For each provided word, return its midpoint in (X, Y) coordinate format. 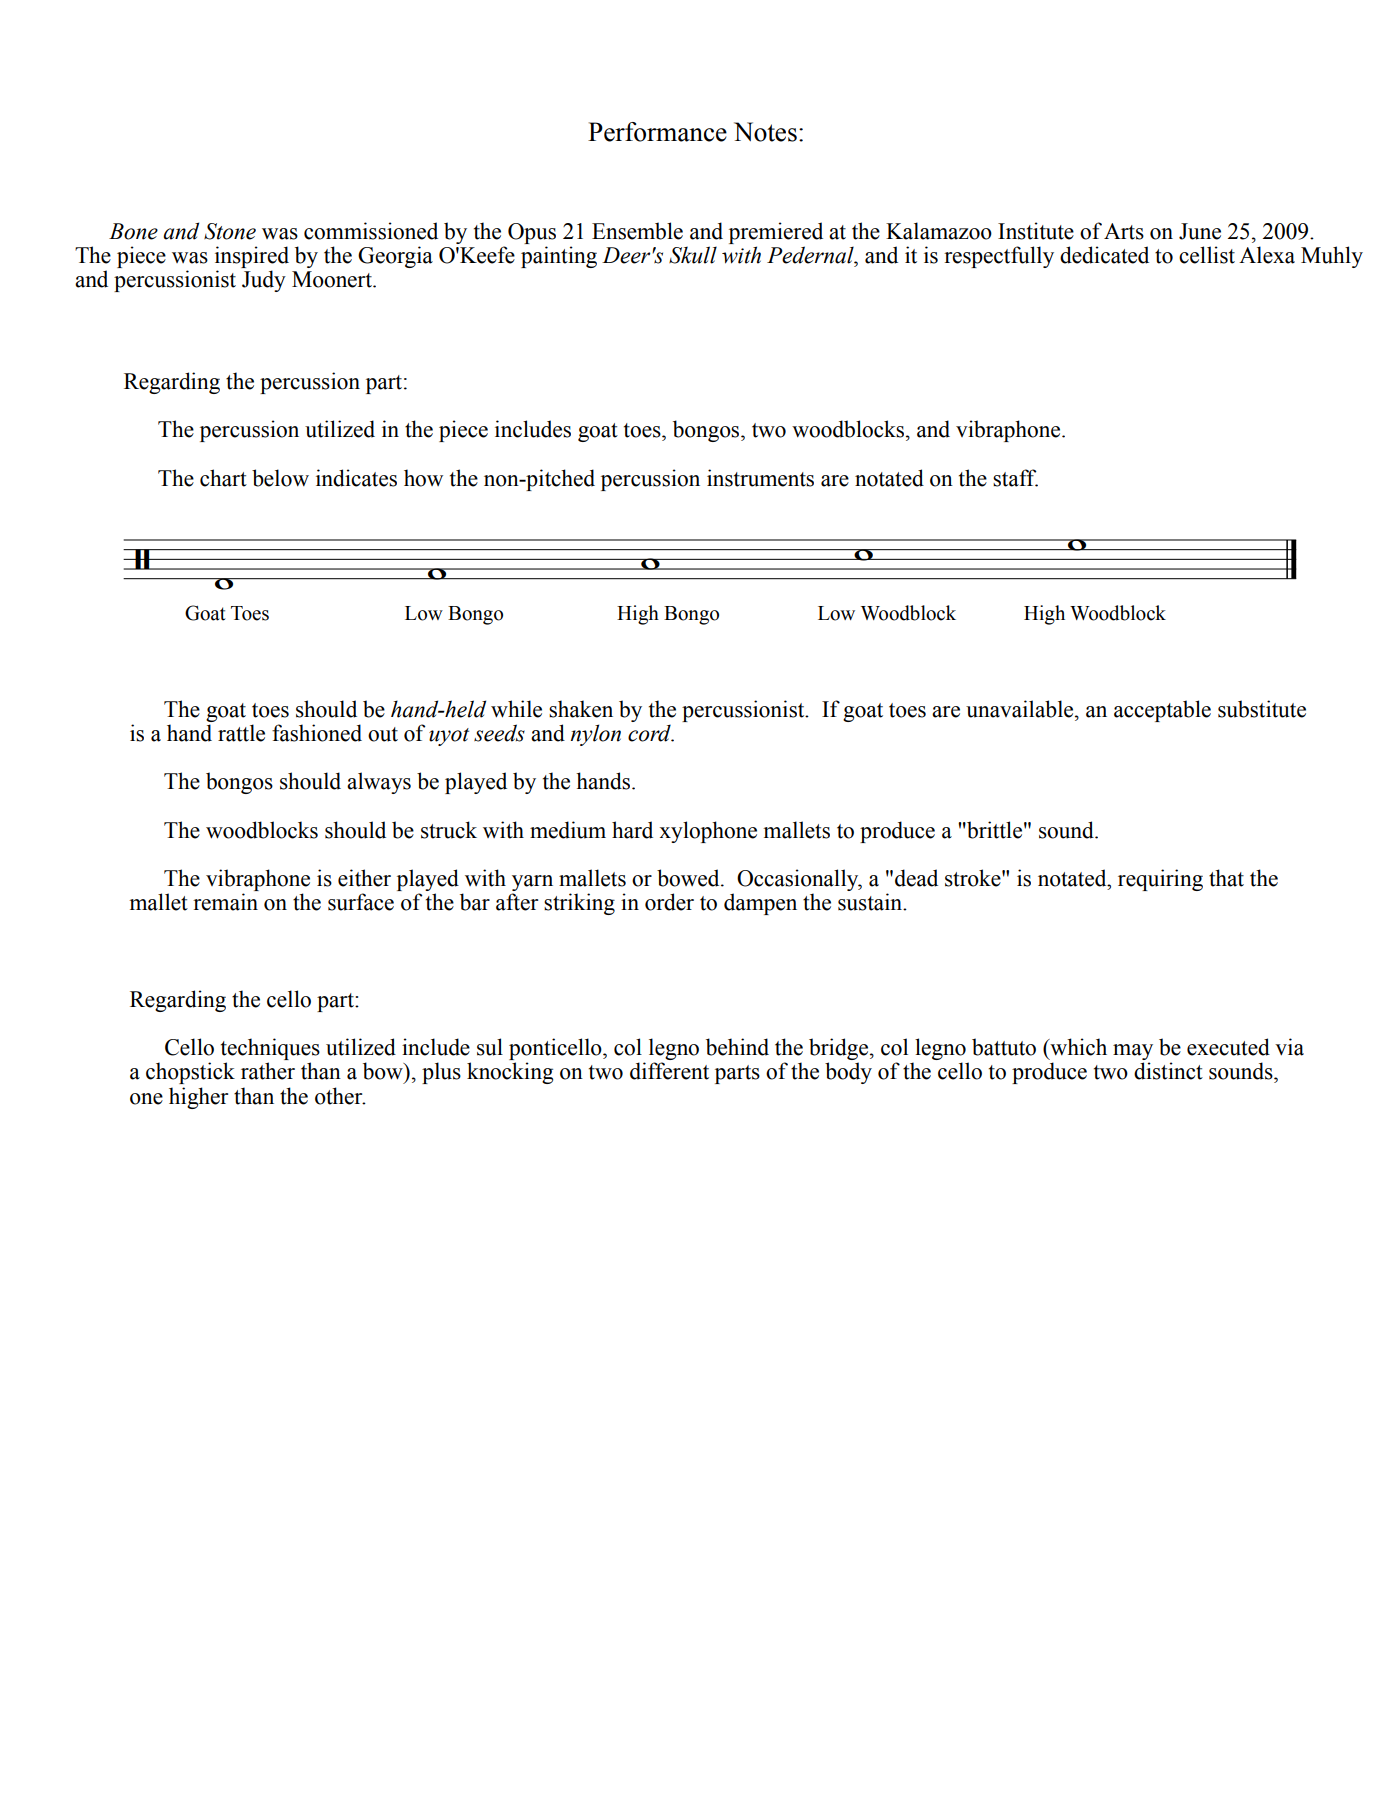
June (1200, 231)
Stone (230, 231)
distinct (1168, 1071)
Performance (657, 132)
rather (268, 1071)
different (669, 1071)
